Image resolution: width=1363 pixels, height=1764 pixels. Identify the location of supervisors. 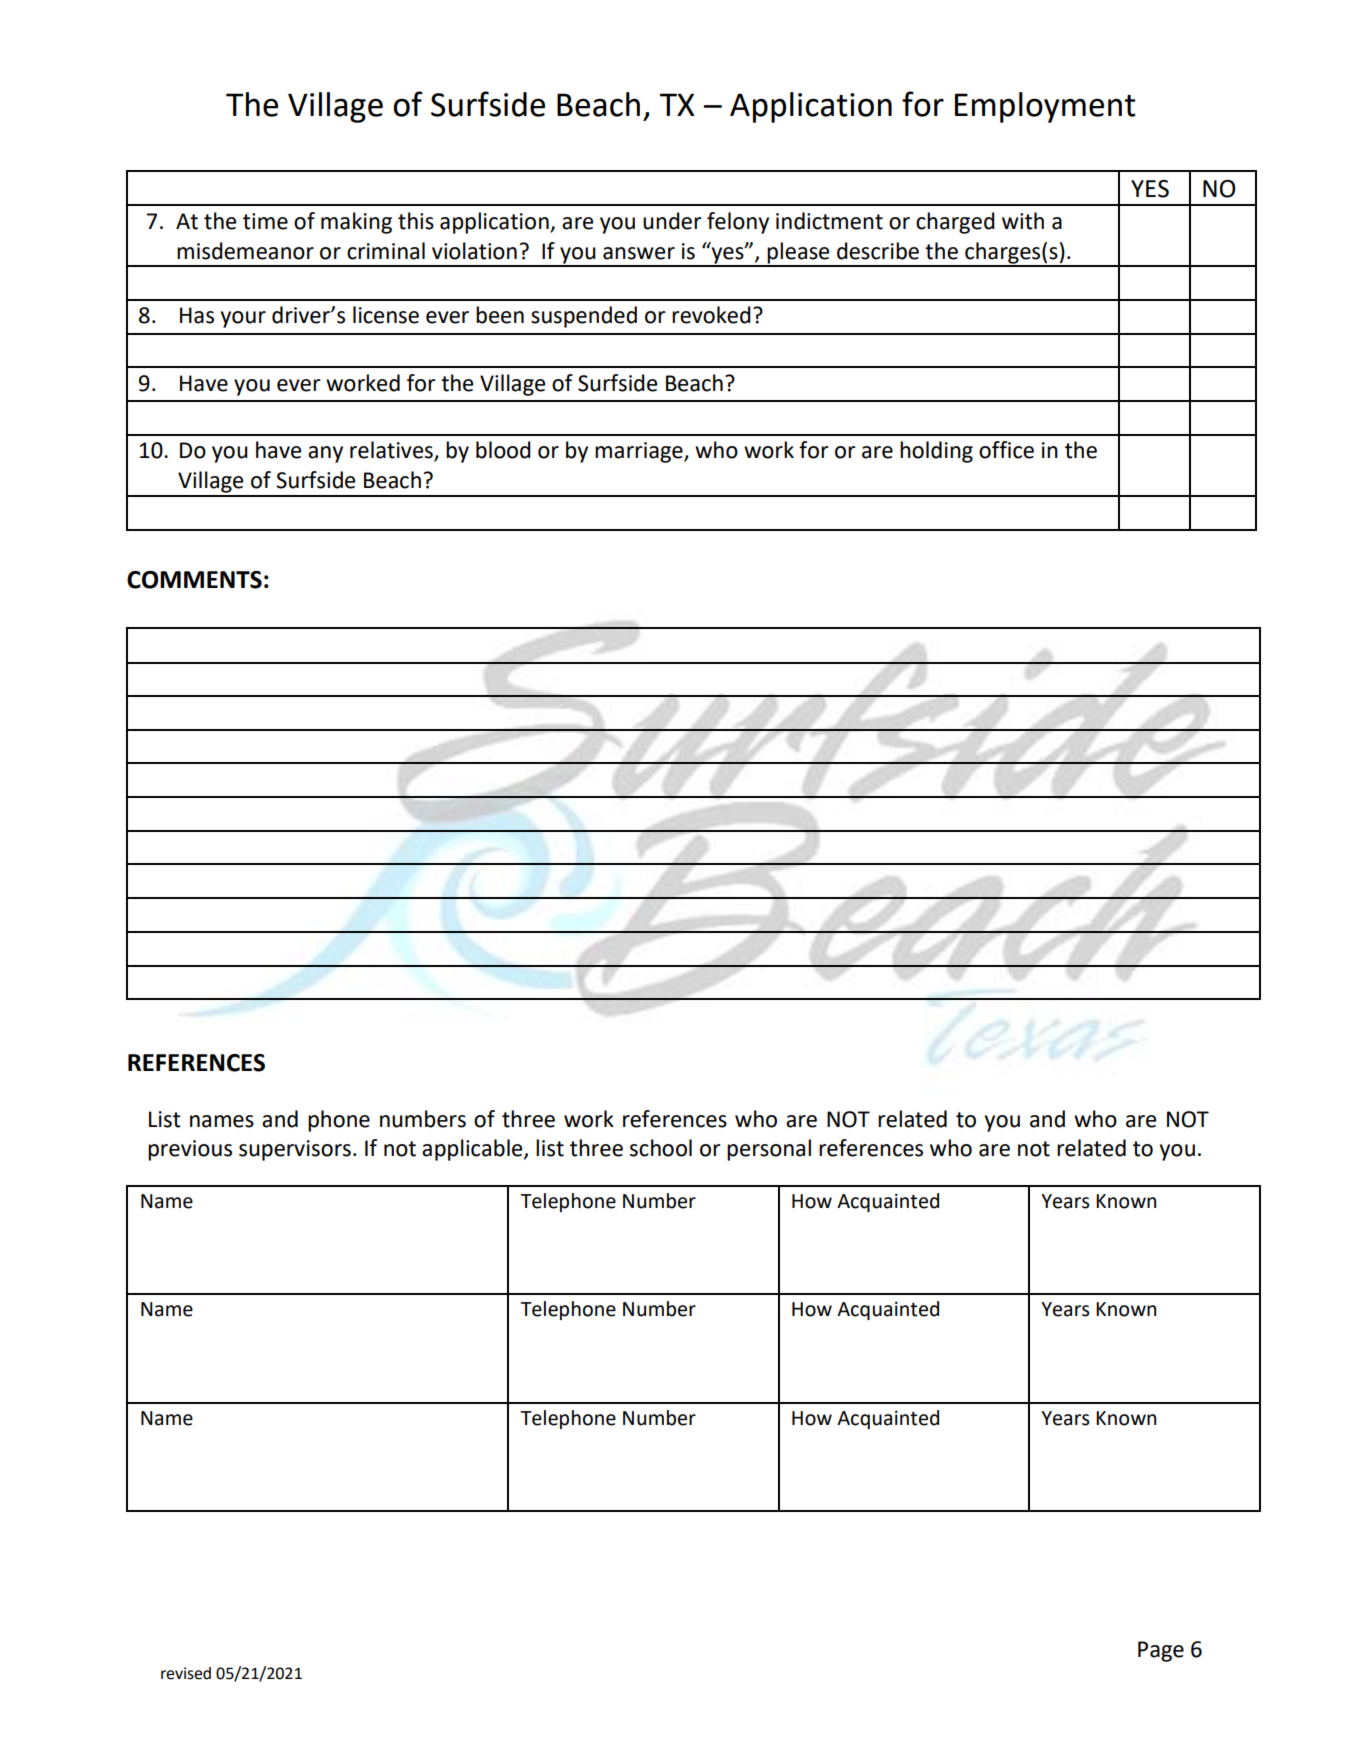
(295, 1150).
